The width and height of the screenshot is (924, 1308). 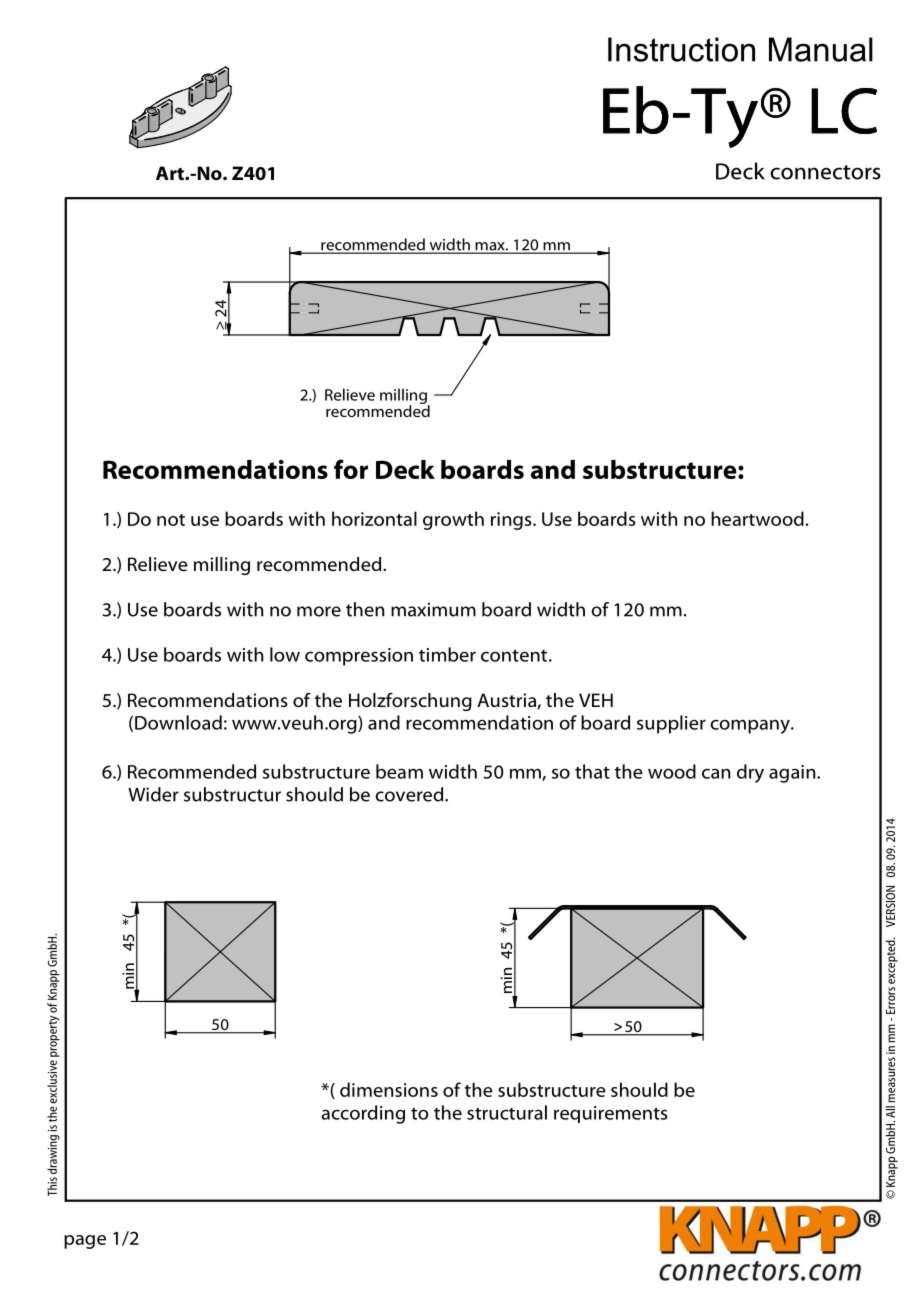 What do you see at coordinates (611, 1114) in the screenshot?
I see `requirements` at bounding box center [611, 1114].
